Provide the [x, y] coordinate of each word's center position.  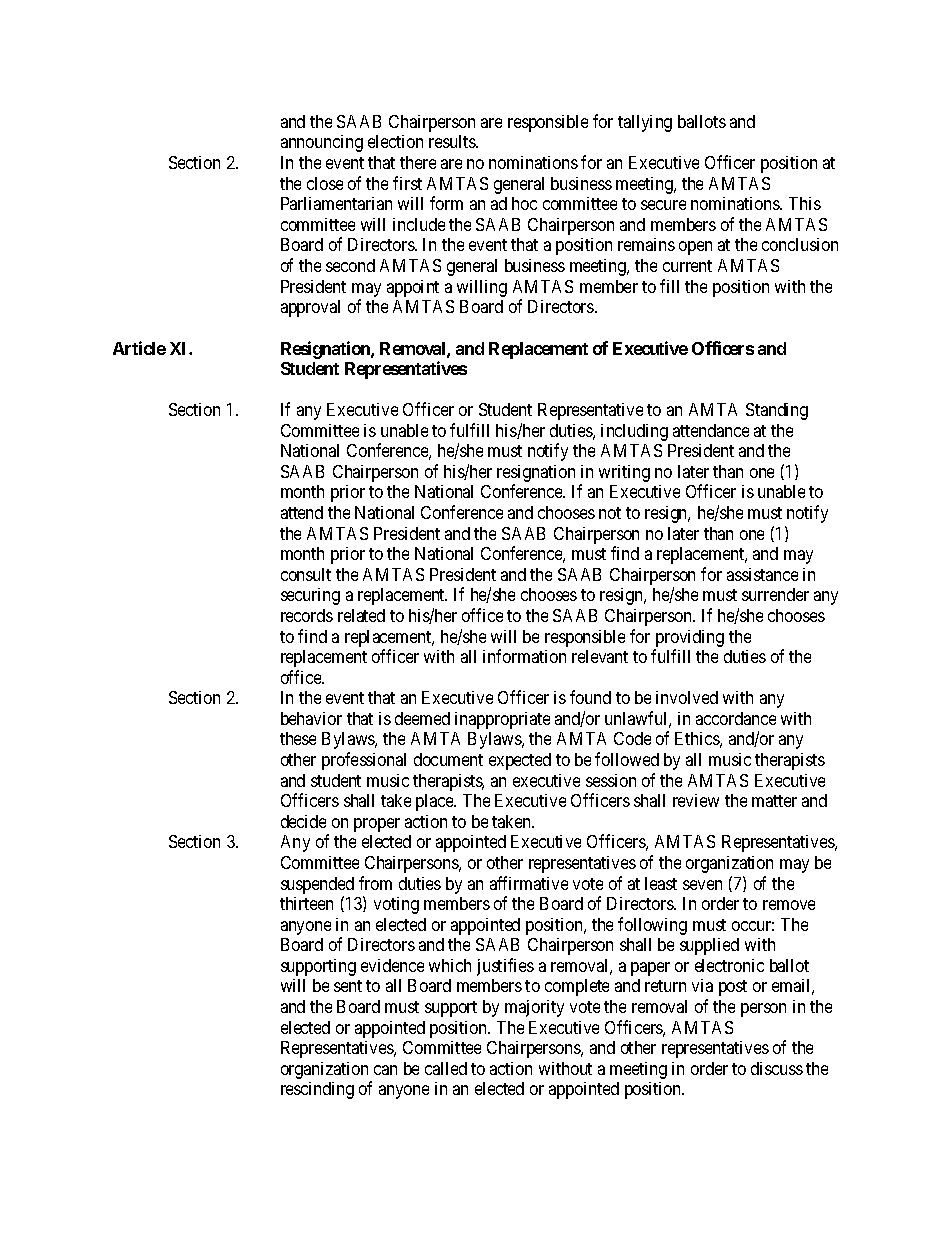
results [453, 141]
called [446, 1068]
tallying [645, 123]
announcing [322, 143]
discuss [777, 1068]
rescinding [317, 1090]
